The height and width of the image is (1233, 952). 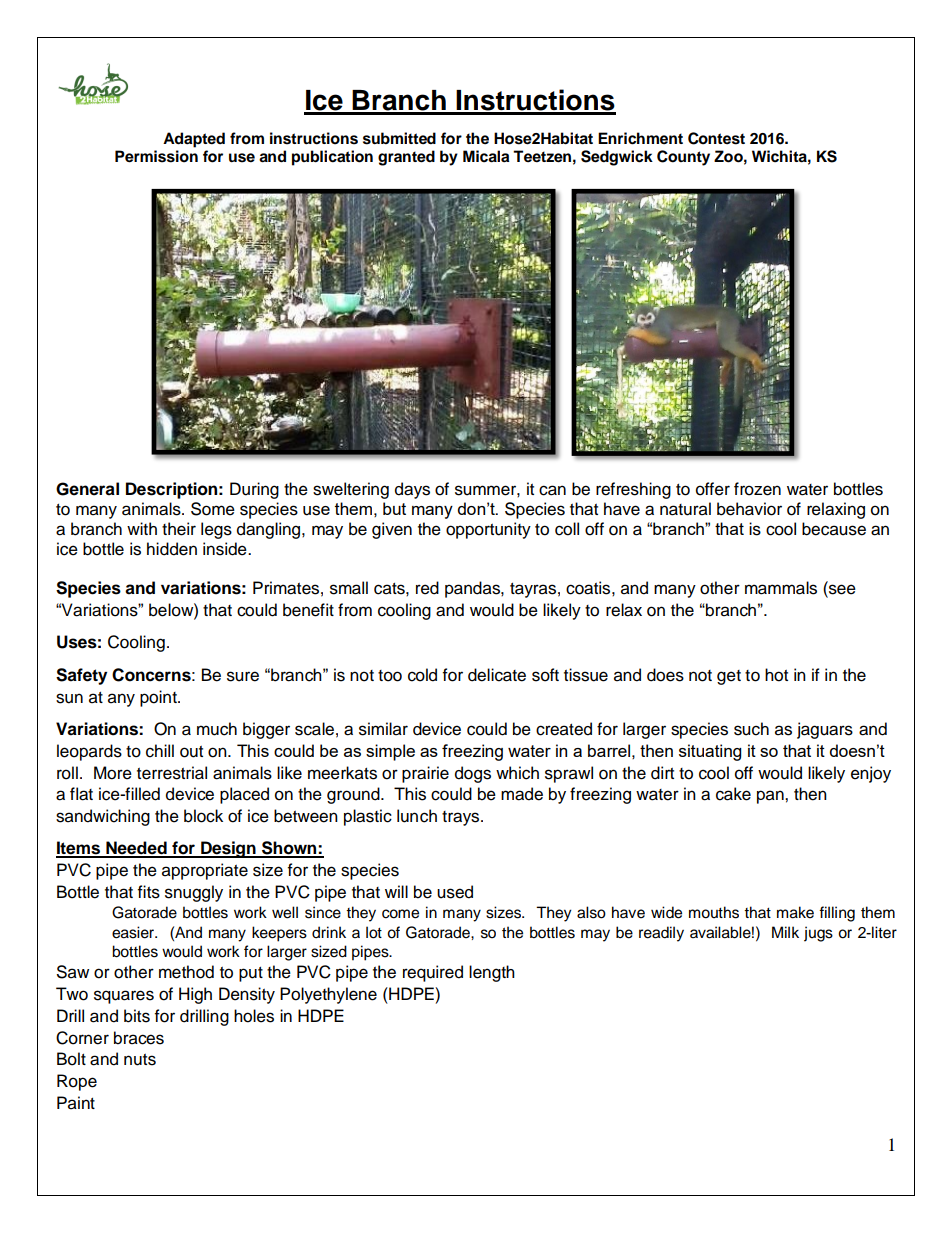 I want to click on frozen, so click(x=757, y=489).
